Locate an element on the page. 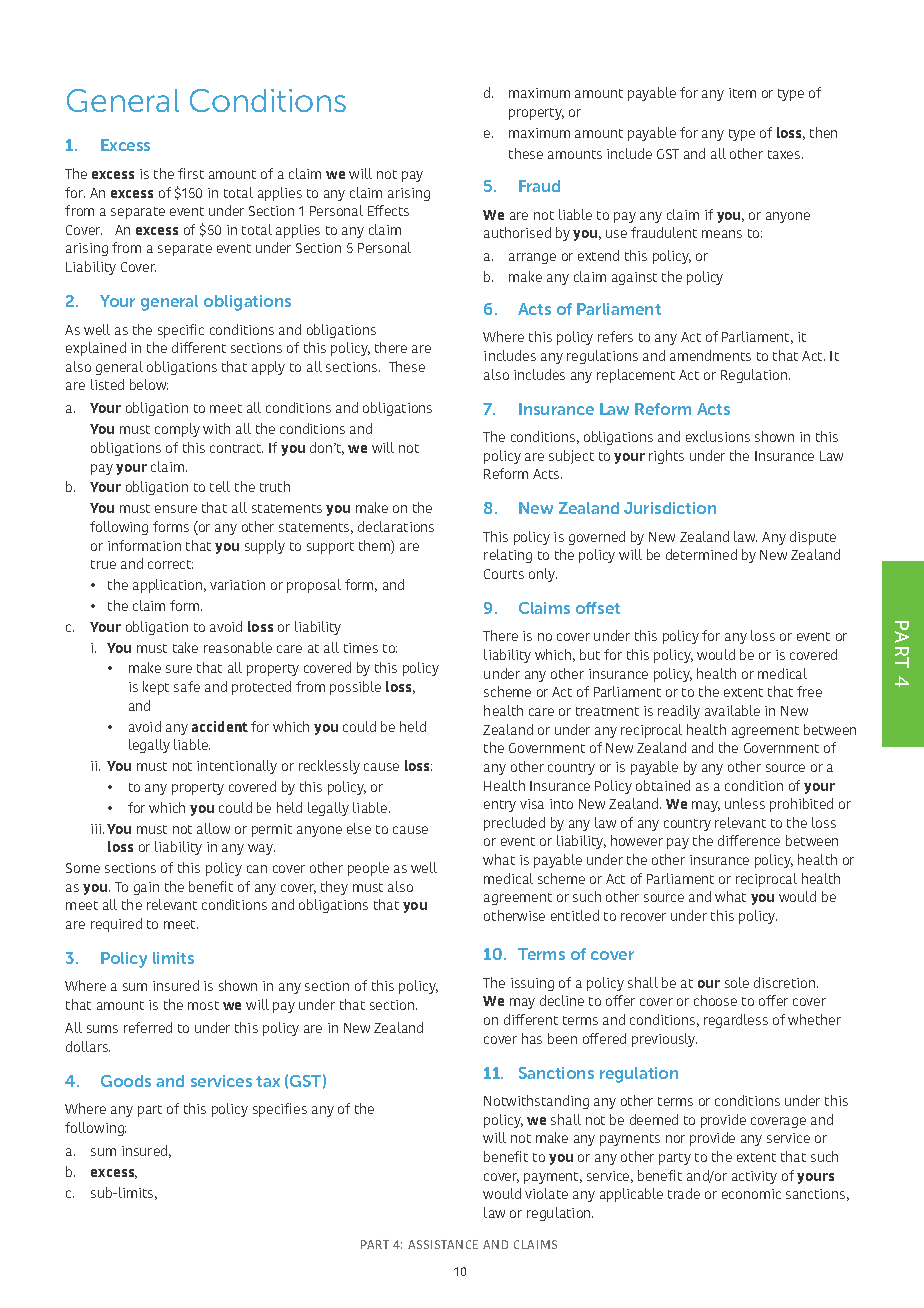  specifies is located at coordinates (280, 1110).
